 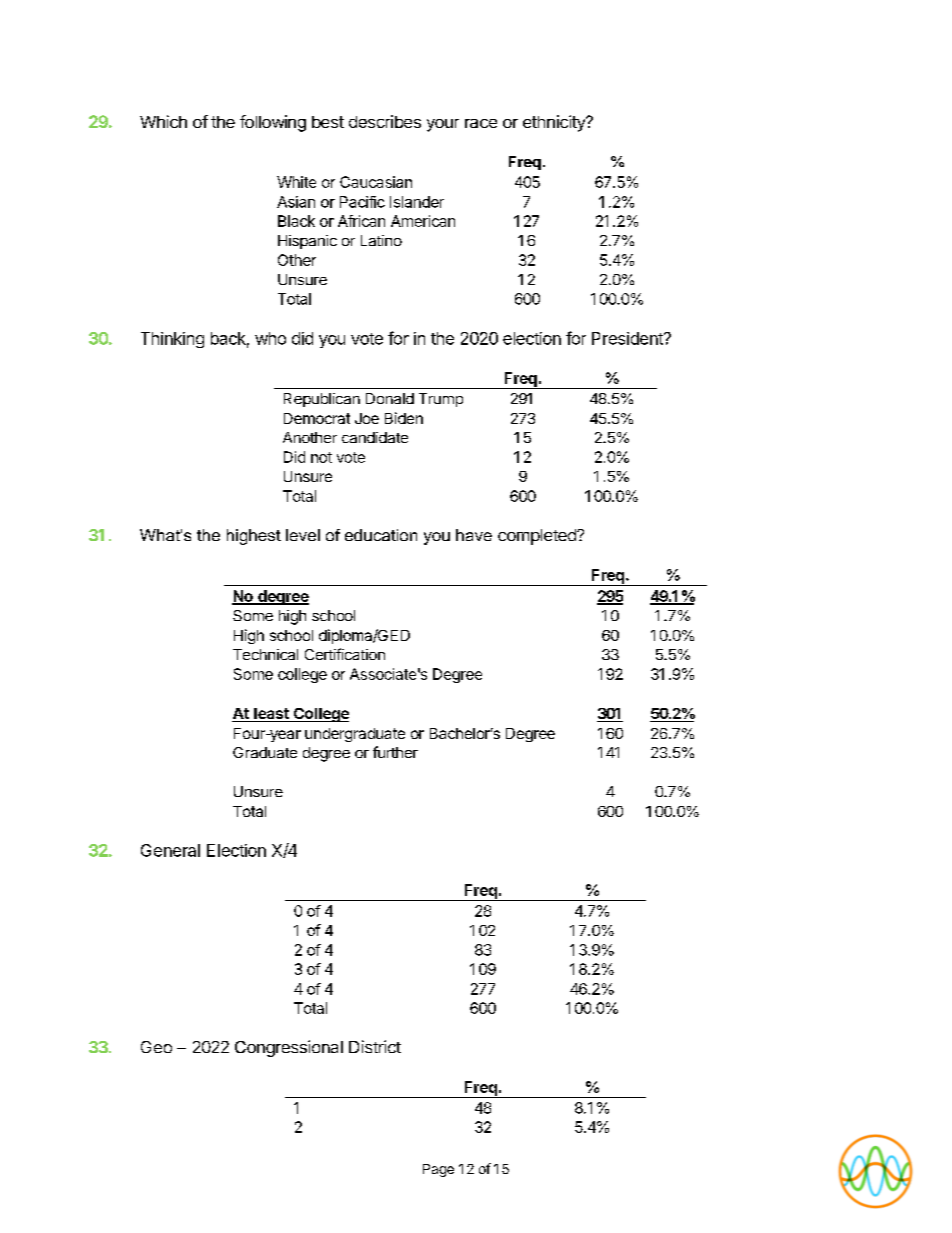 I want to click on Which, so click(x=163, y=121).
